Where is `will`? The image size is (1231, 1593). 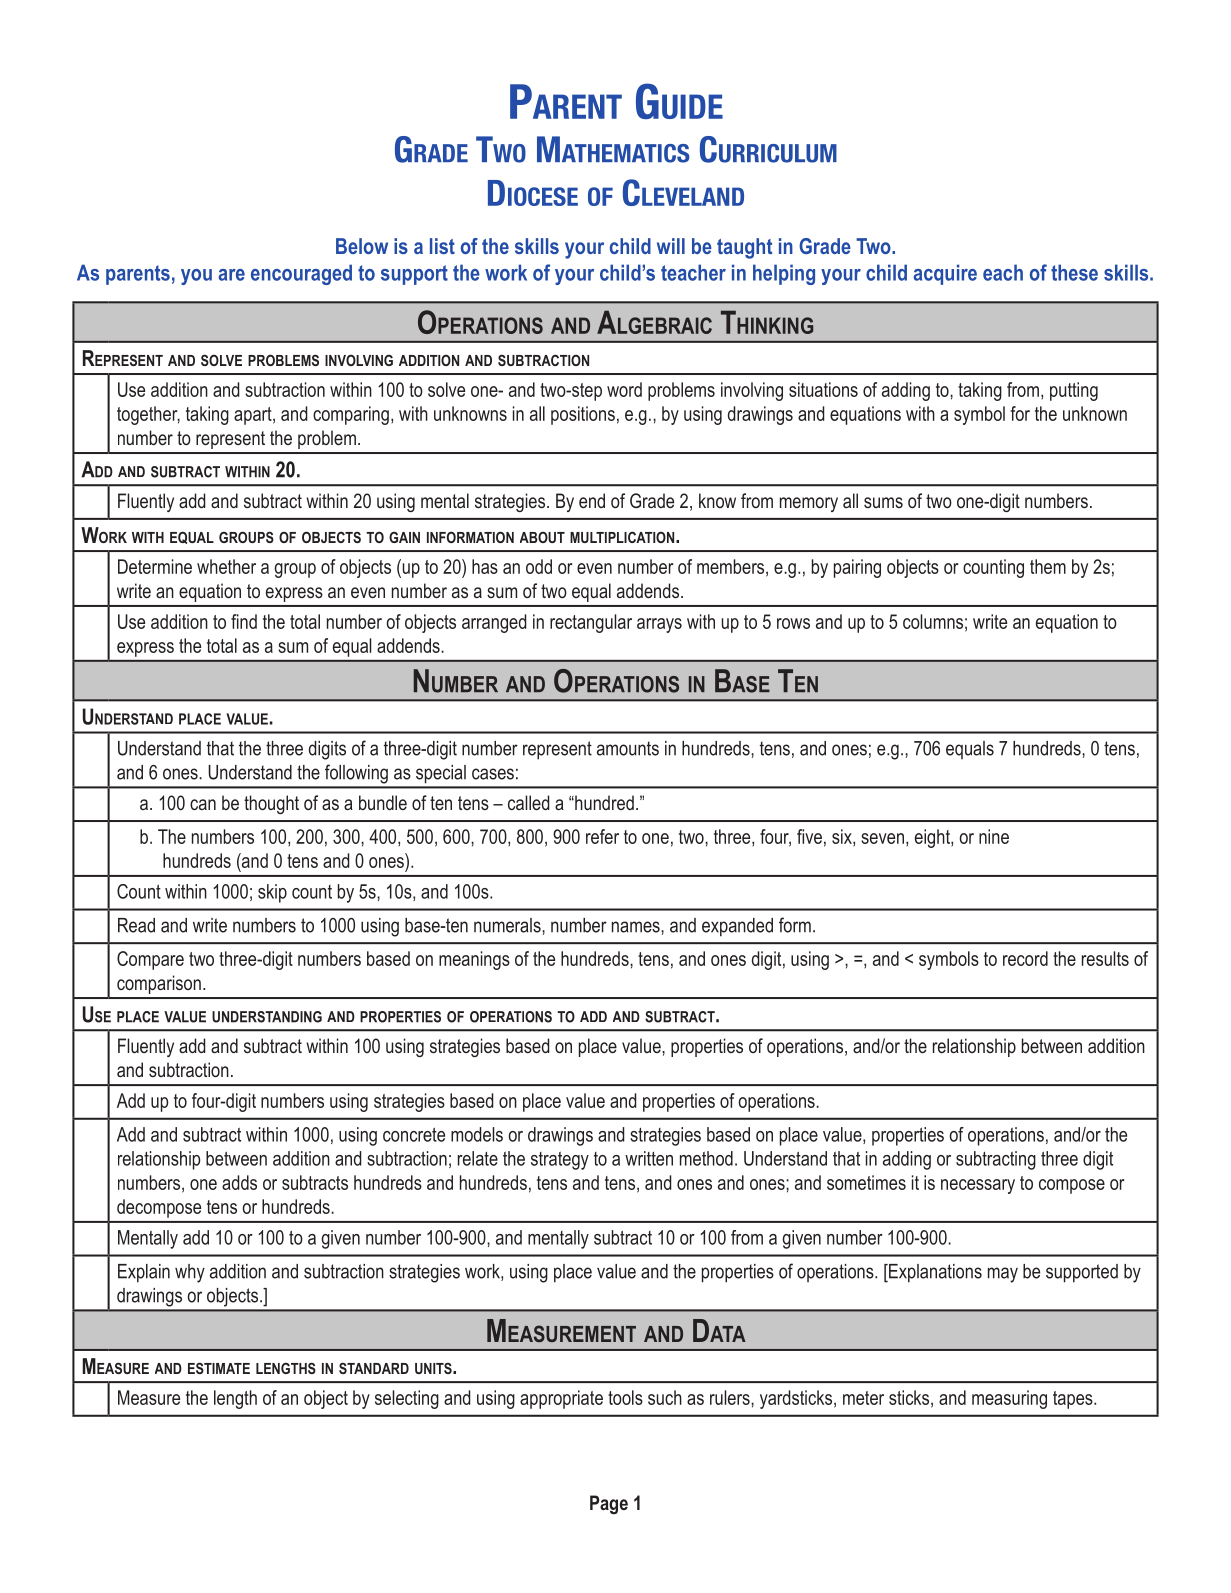
will is located at coordinates (671, 246).
